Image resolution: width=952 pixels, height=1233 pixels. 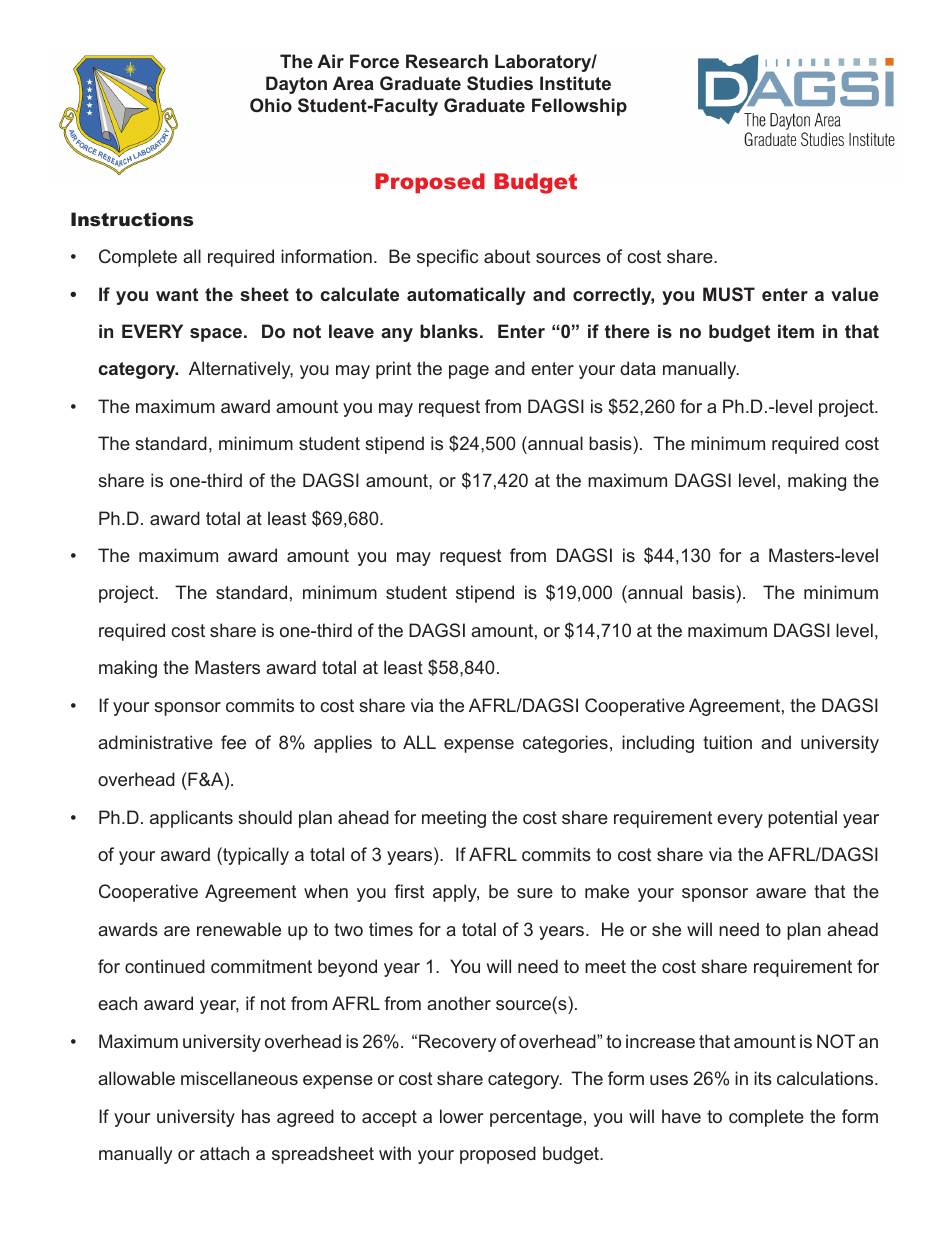 I want to click on page, so click(x=469, y=372).
